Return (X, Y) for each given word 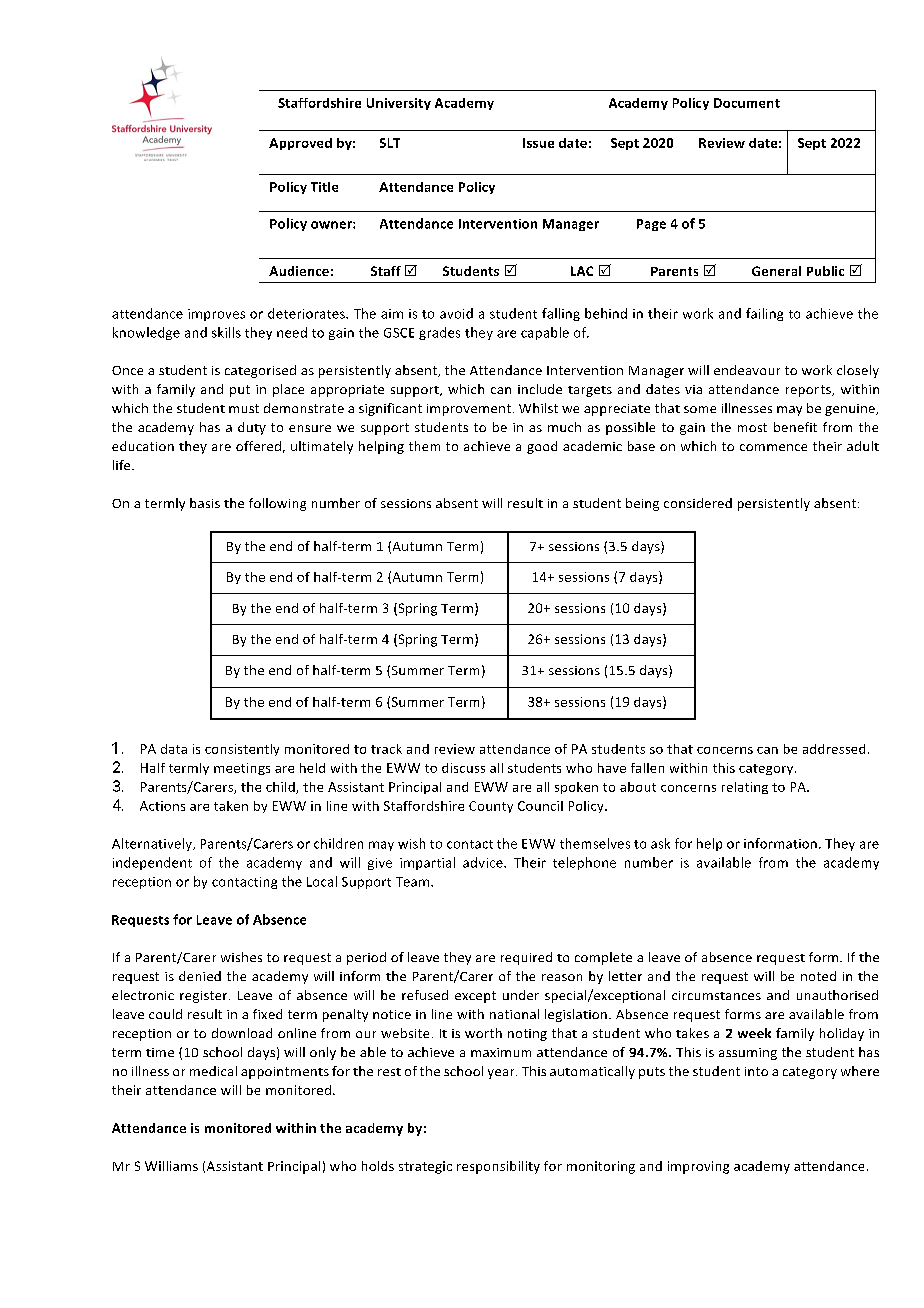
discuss (463, 768)
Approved (300, 144)
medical (213, 1071)
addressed (834, 749)
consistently (242, 750)
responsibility (498, 1167)
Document (747, 103)
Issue (538, 143)
